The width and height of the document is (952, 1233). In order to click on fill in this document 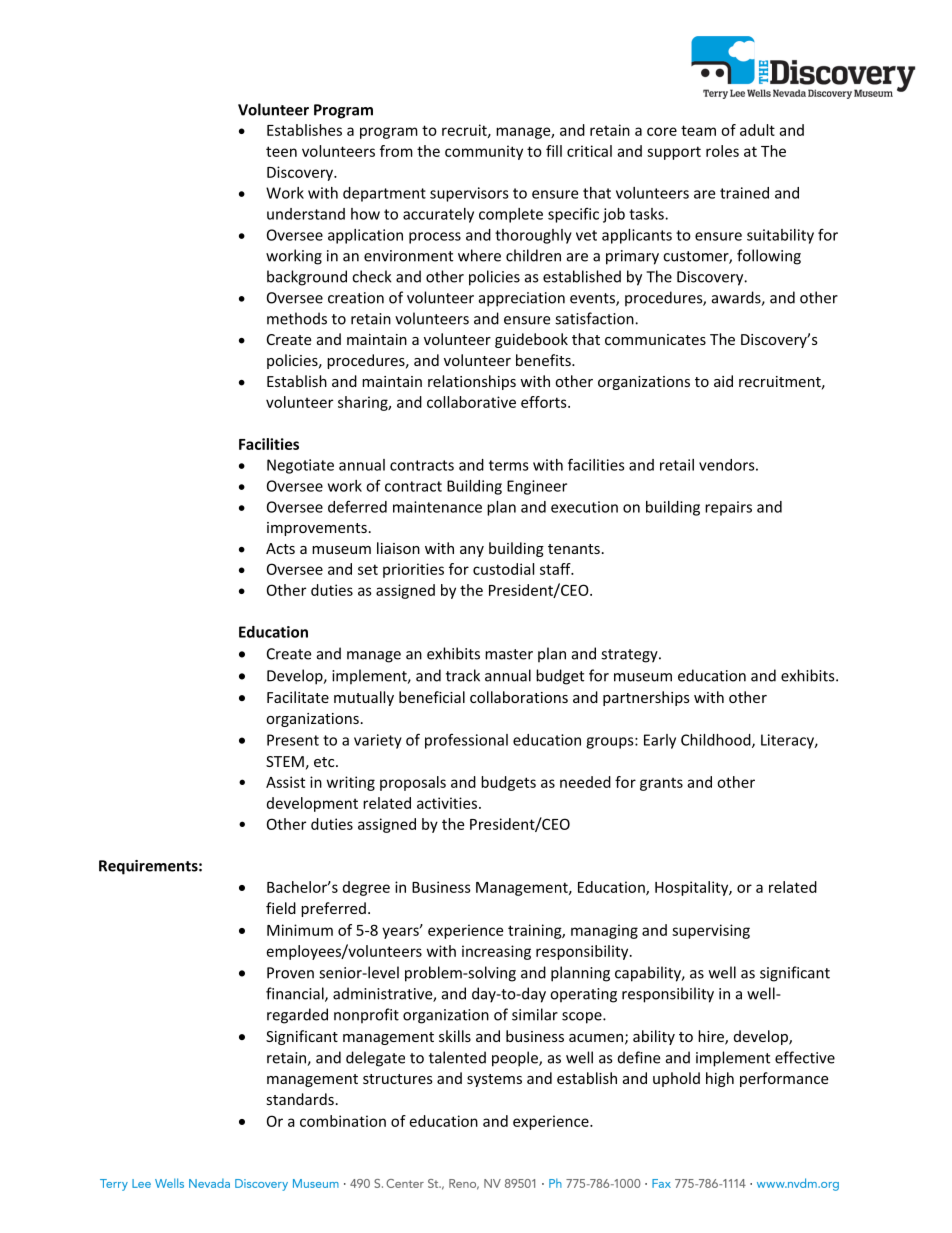, I will do `click(554, 151)`.
